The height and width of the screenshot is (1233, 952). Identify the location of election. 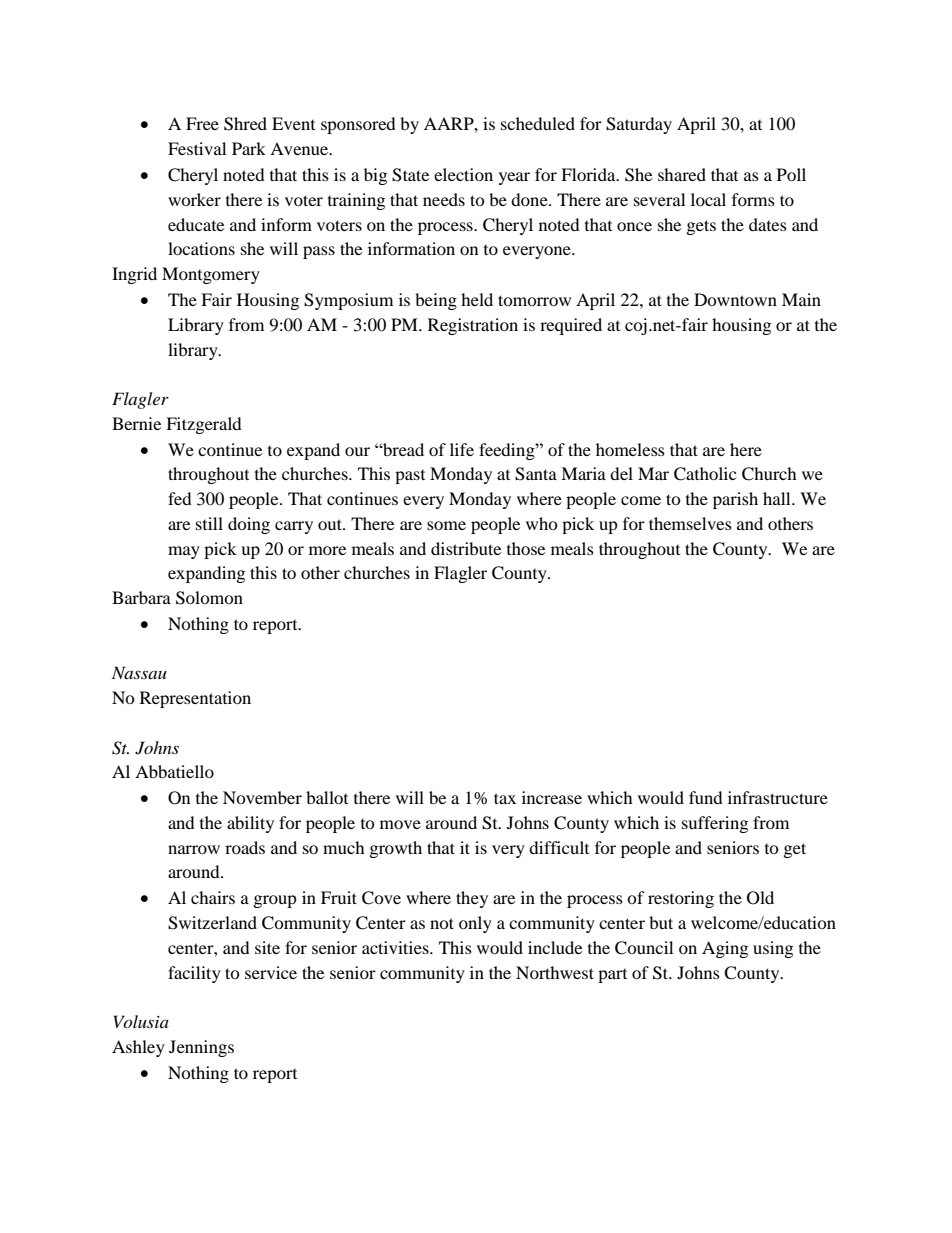
(463, 174).
